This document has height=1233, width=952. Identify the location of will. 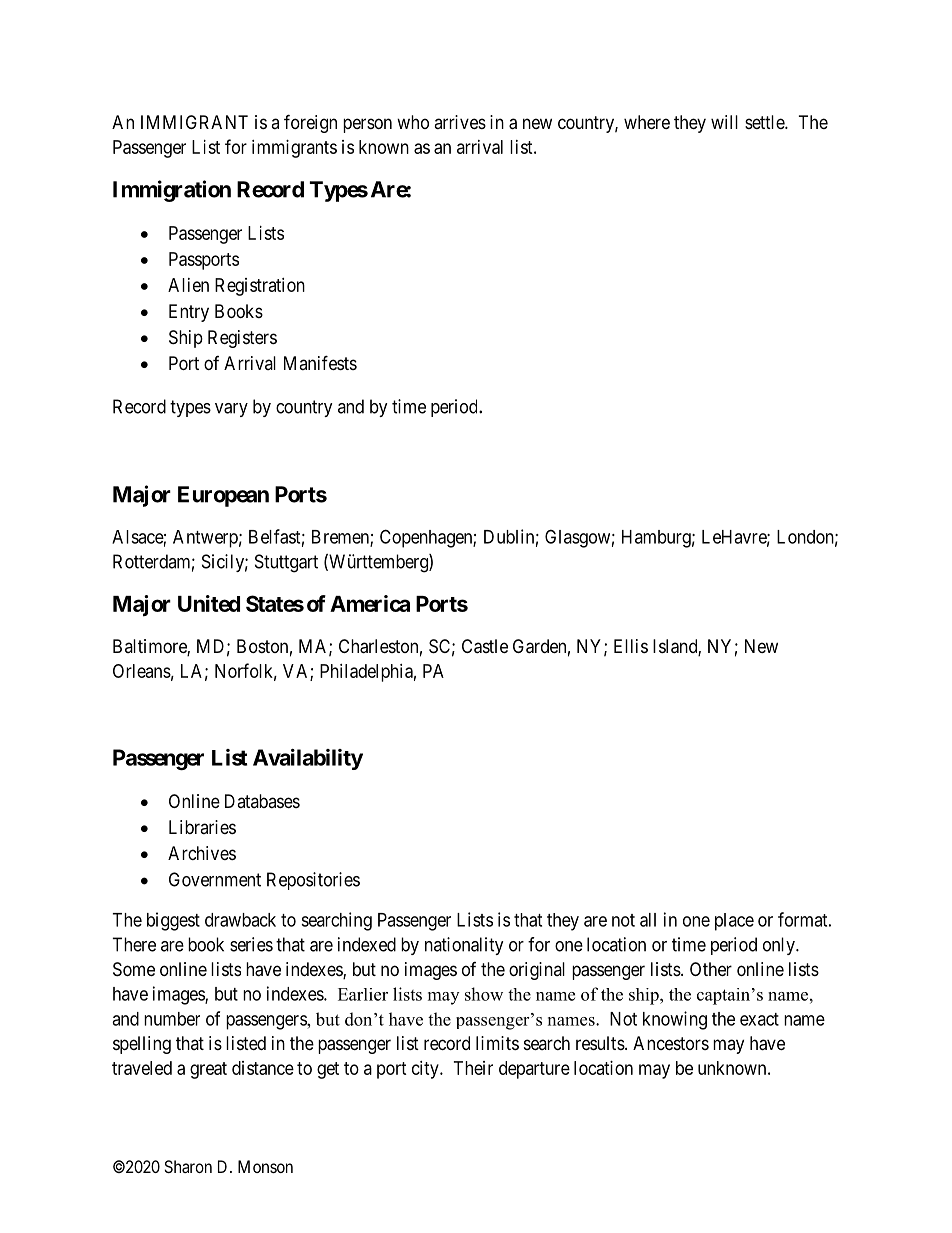
(724, 122).
